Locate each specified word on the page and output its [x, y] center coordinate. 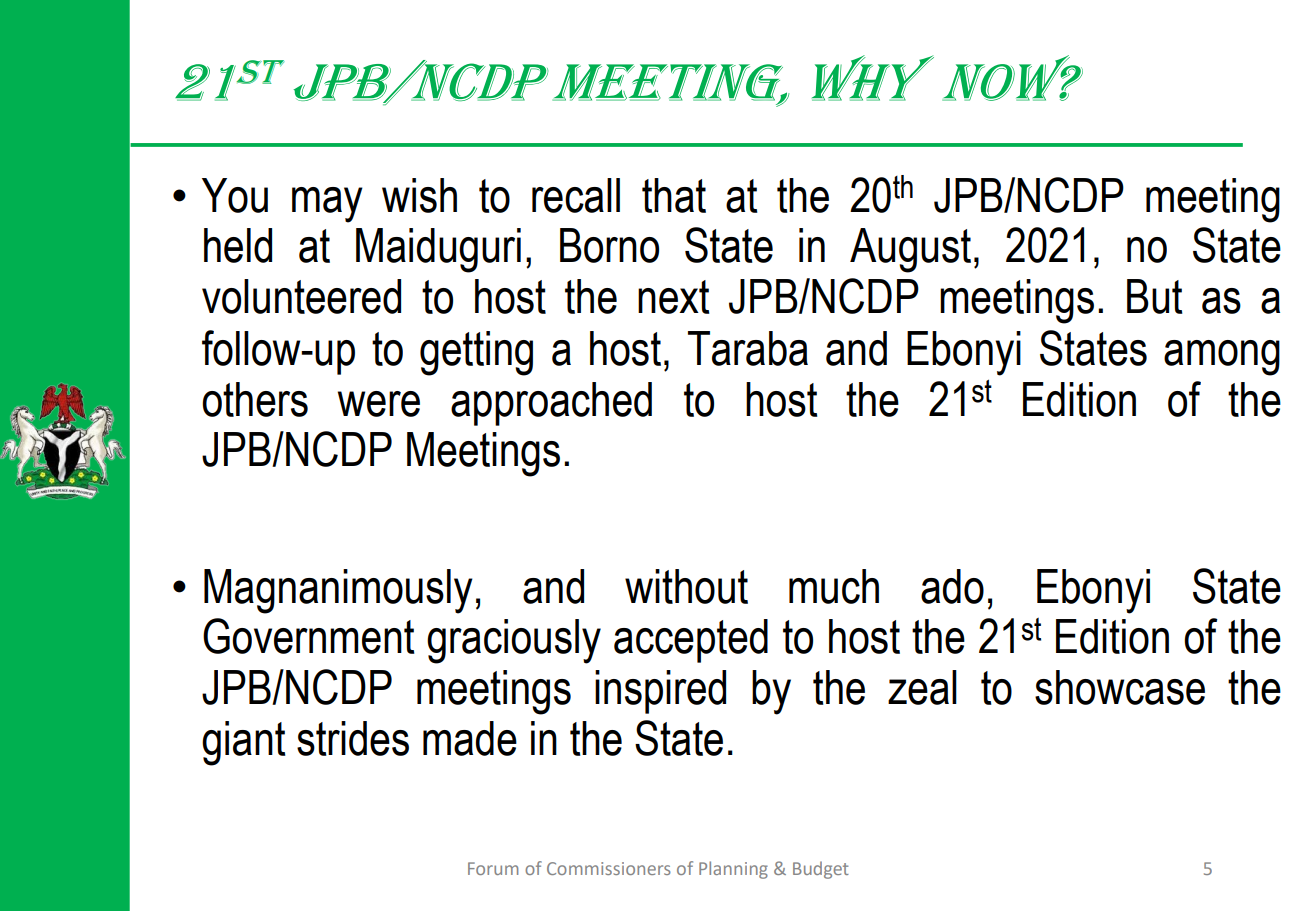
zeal [922, 687]
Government [309, 636]
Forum [493, 868]
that [674, 195]
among [1222, 358]
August [910, 250]
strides [353, 738]
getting [476, 353]
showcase [1120, 687]
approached [551, 404]
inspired [660, 692]
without [686, 586]
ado [952, 586]
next [674, 297]
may [327, 205]
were [379, 404]
